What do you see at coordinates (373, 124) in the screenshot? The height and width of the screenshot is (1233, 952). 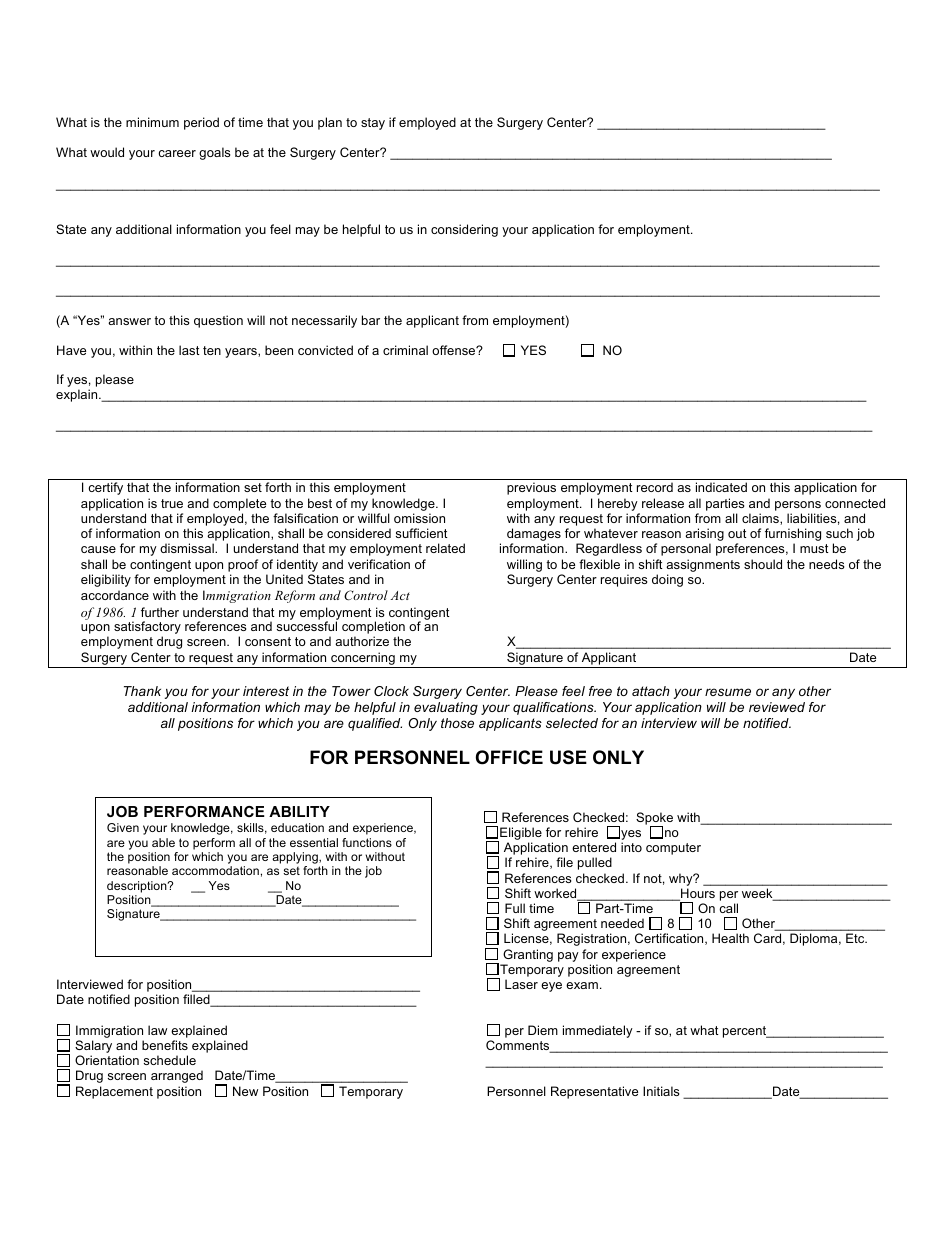 I see `stay` at bounding box center [373, 124].
